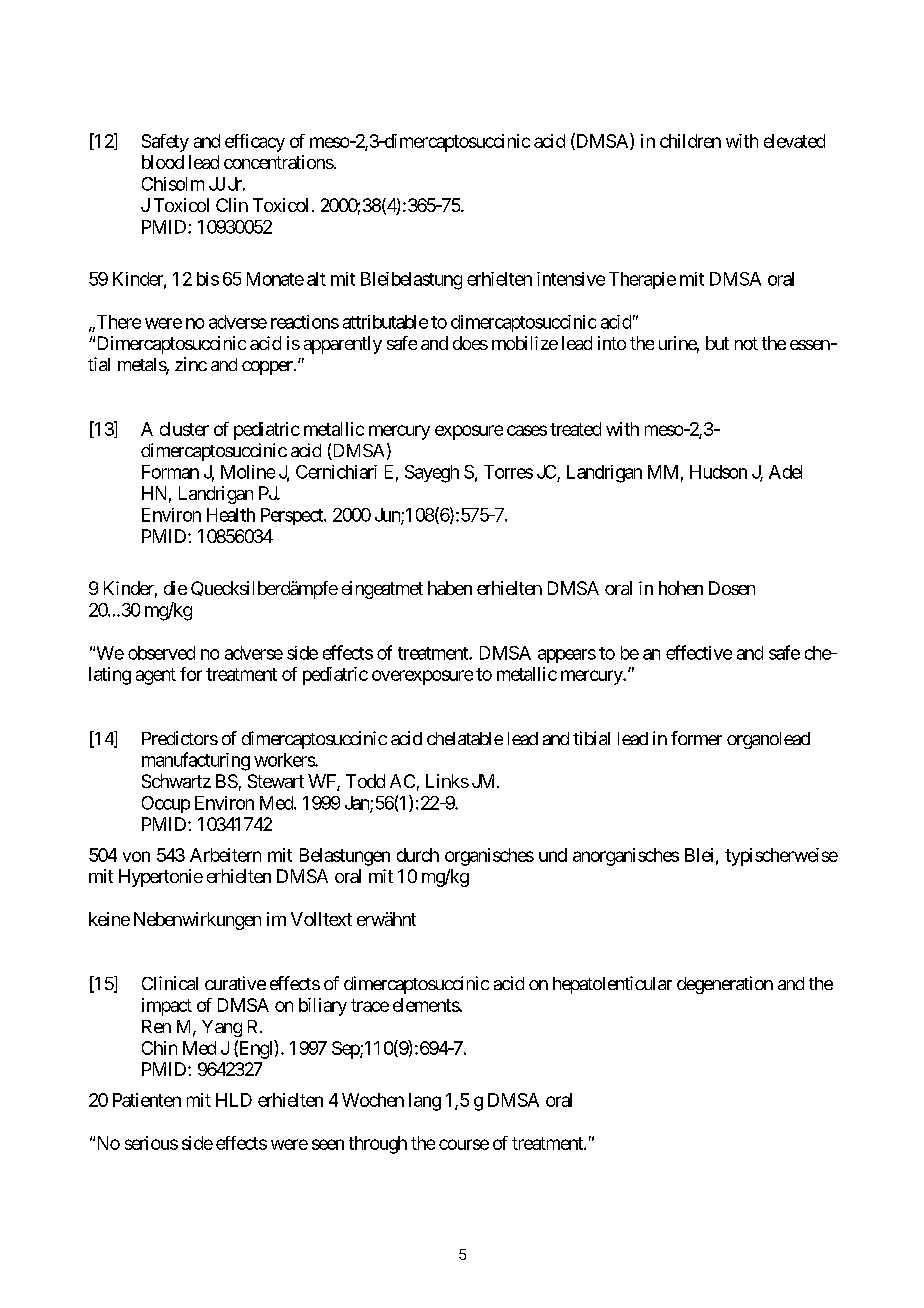 This page has height=1308, width=924. I want to click on von, so click(136, 856).
